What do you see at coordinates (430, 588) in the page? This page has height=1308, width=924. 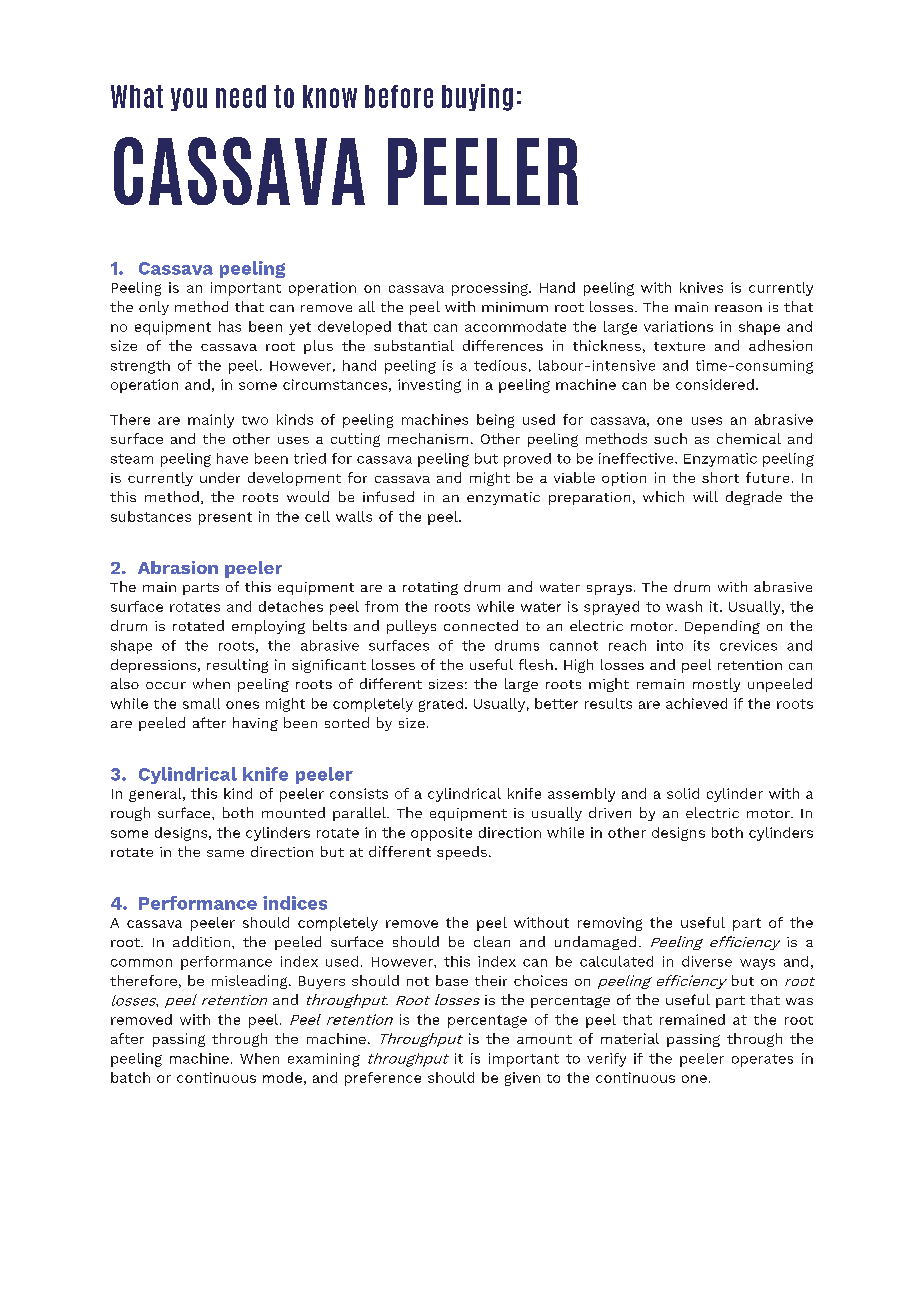 I see `rotating` at bounding box center [430, 588].
